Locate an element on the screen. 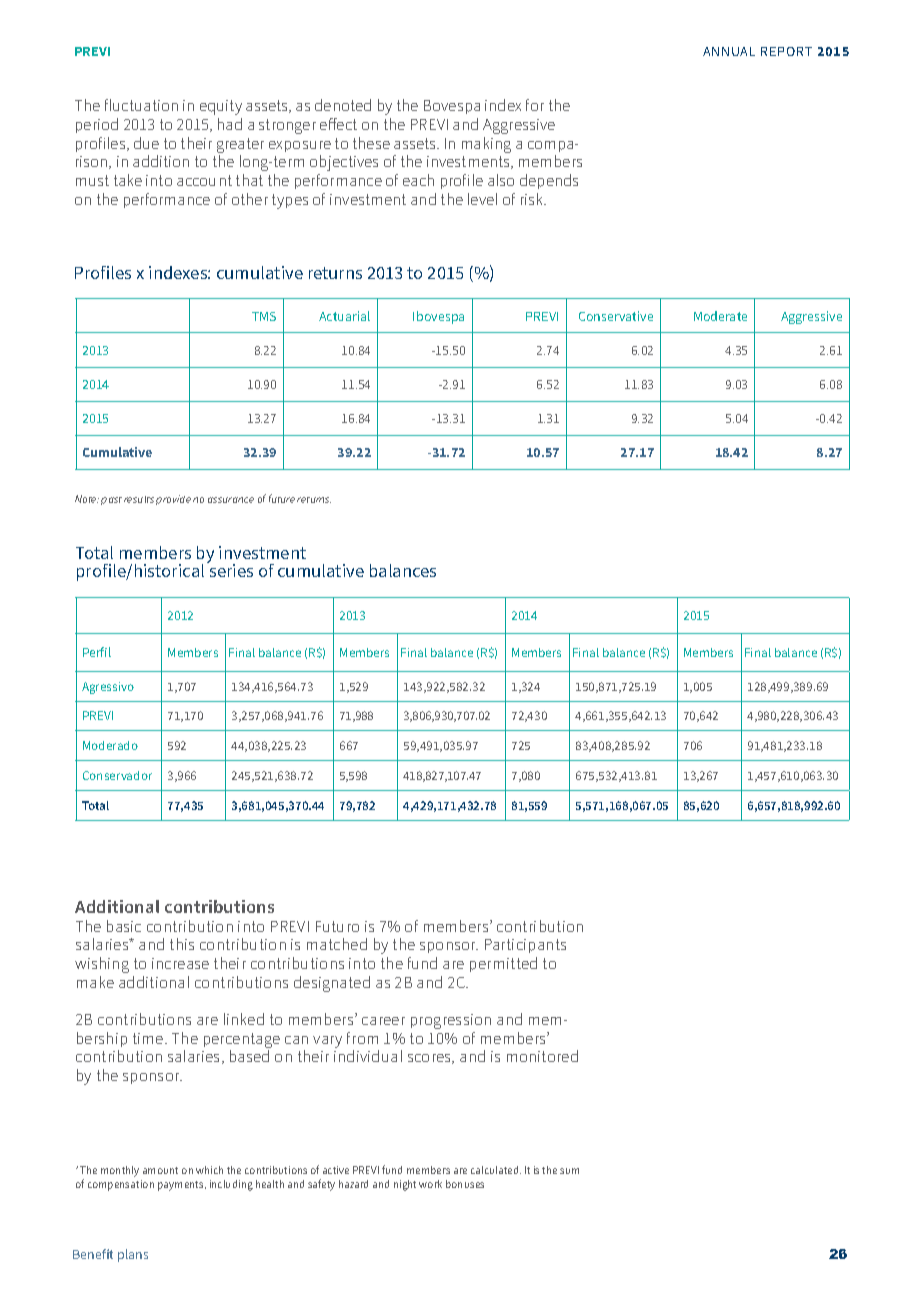  report is located at coordinates (786, 51).
